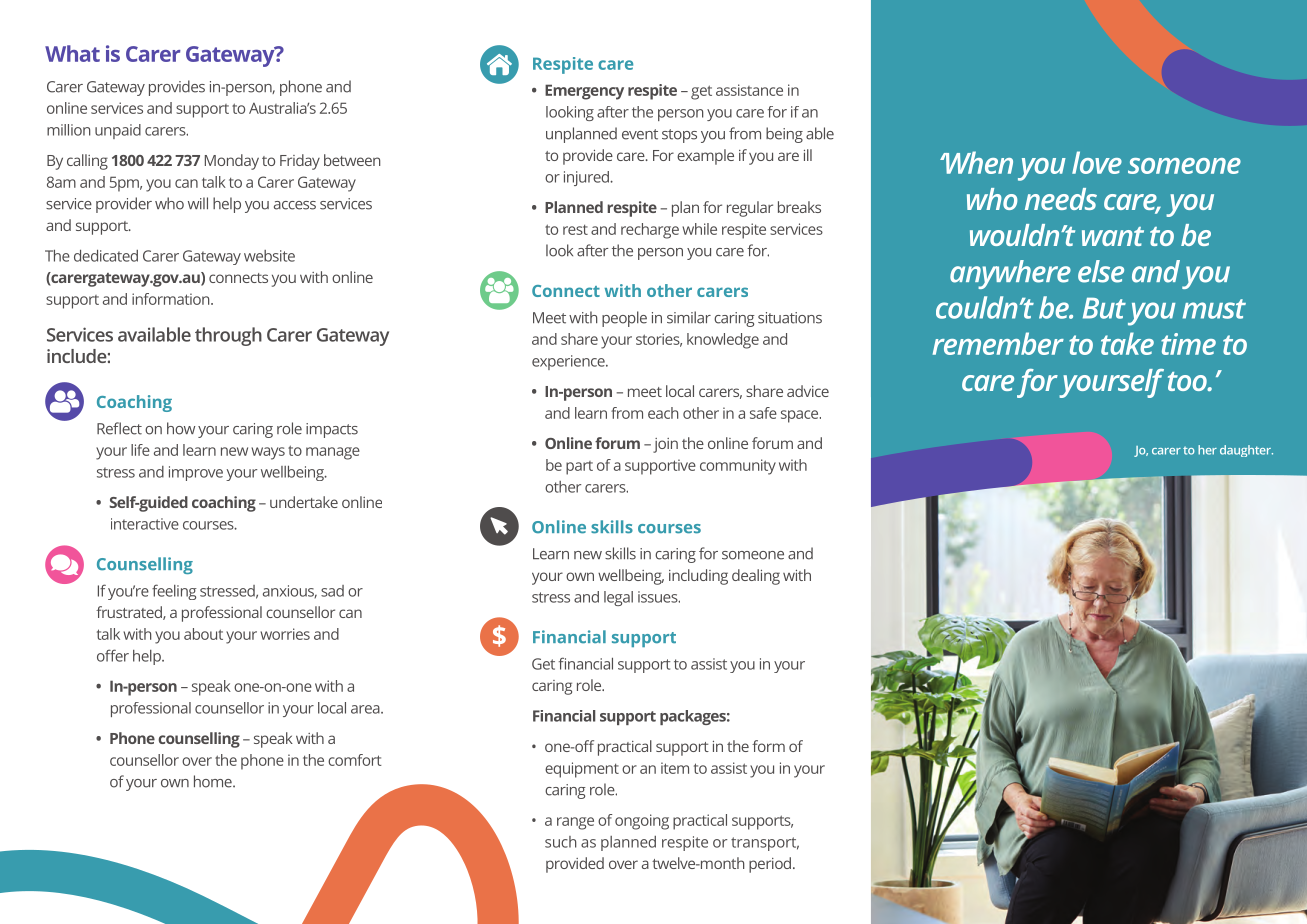 The width and height of the screenshot is (1307, 924). I want to click on love, so click(1097, 162).
